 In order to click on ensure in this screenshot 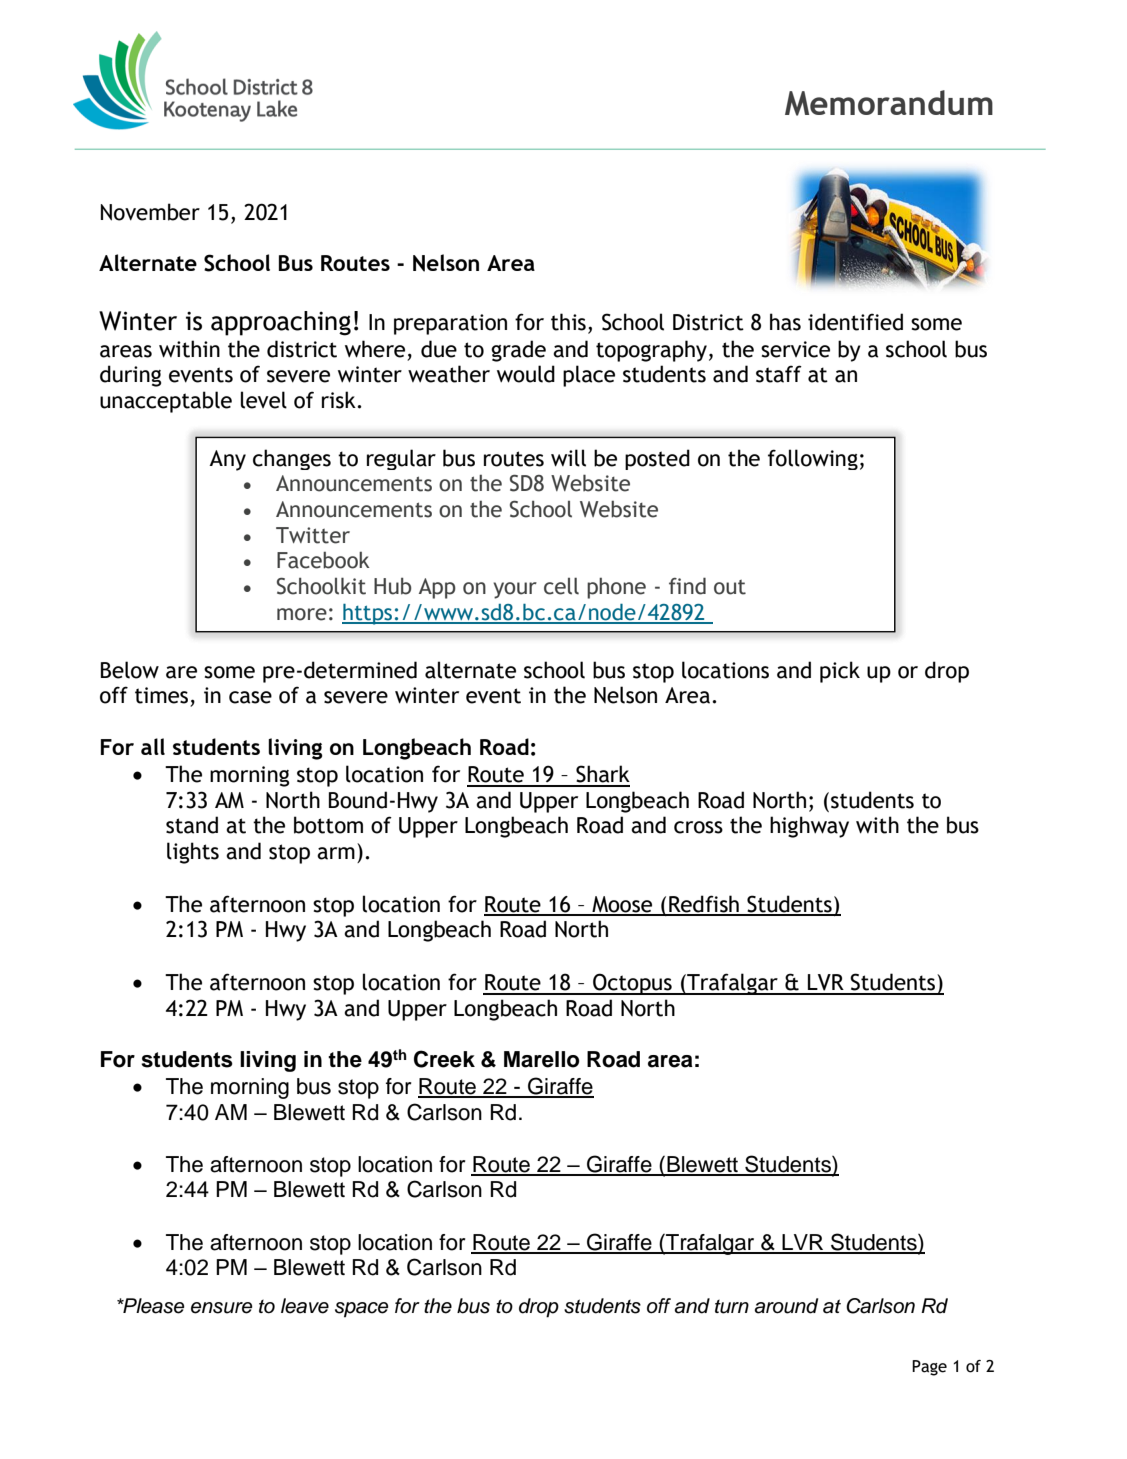, I will do `click(222, 1308)`.
